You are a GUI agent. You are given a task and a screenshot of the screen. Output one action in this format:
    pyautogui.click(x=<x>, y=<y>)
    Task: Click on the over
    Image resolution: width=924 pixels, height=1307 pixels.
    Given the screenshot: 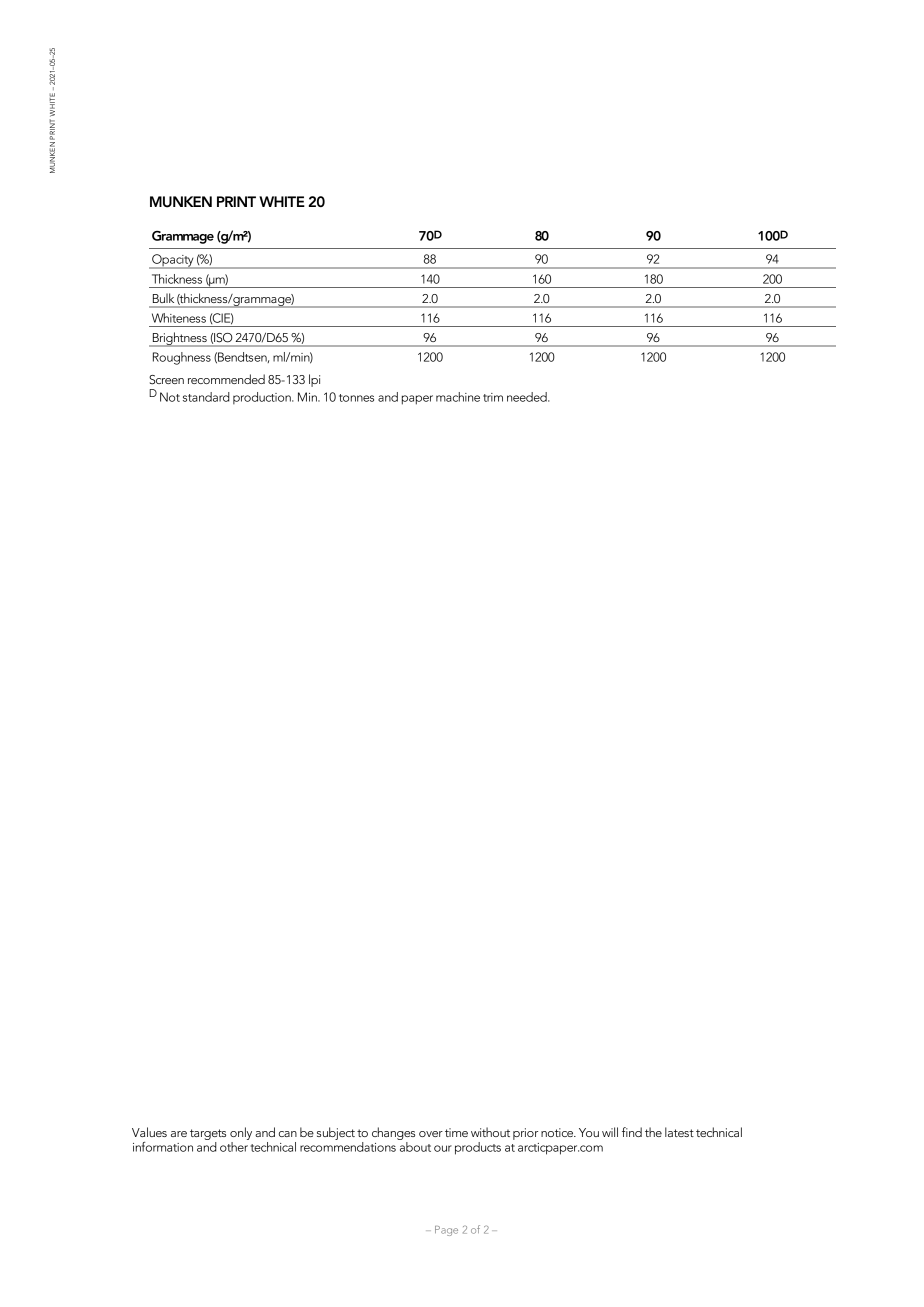 What is the action you would take?
    pyautogui.click(x=431, y=1134)
